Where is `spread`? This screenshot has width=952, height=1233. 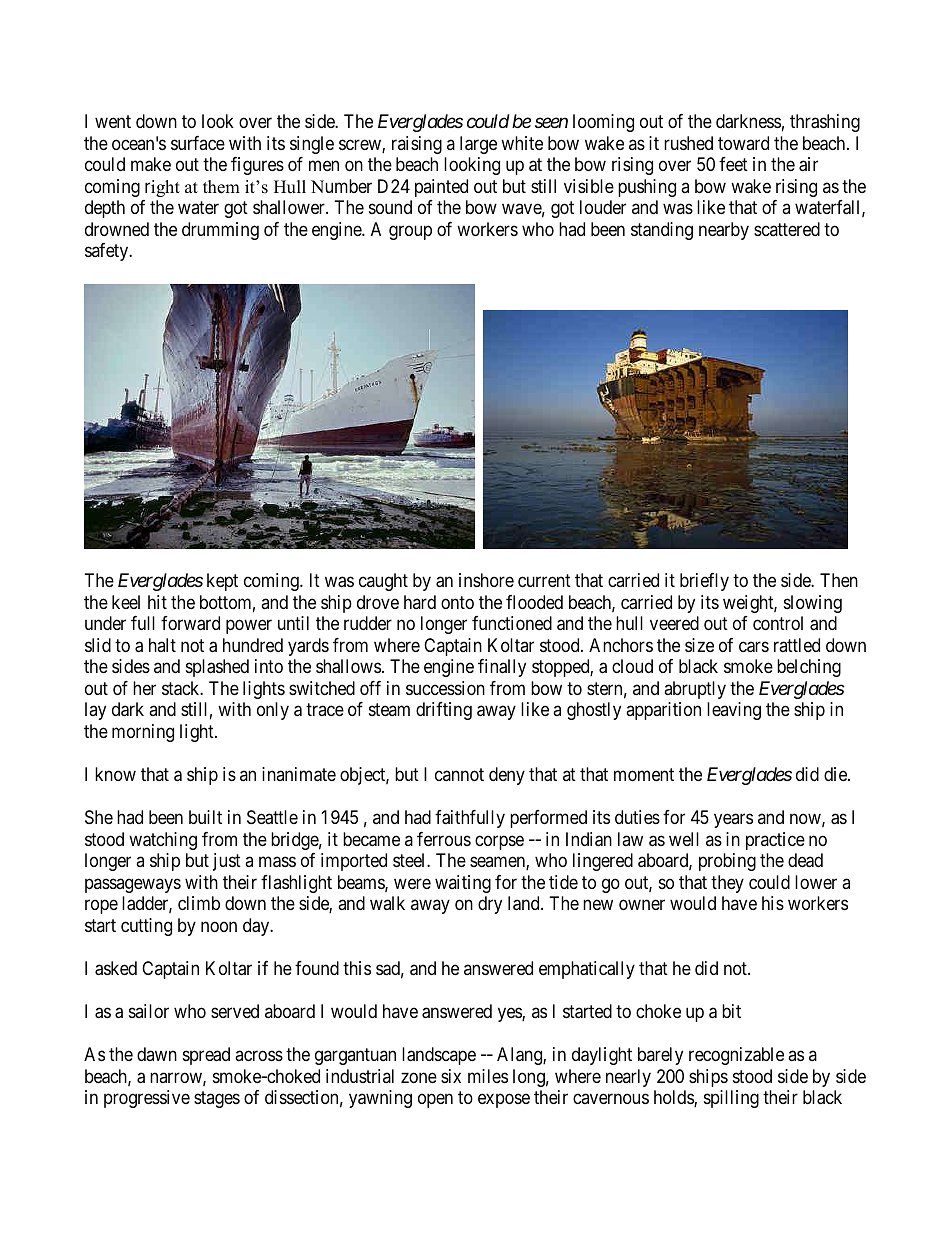 spread is located at coordinates (206, 1056).
